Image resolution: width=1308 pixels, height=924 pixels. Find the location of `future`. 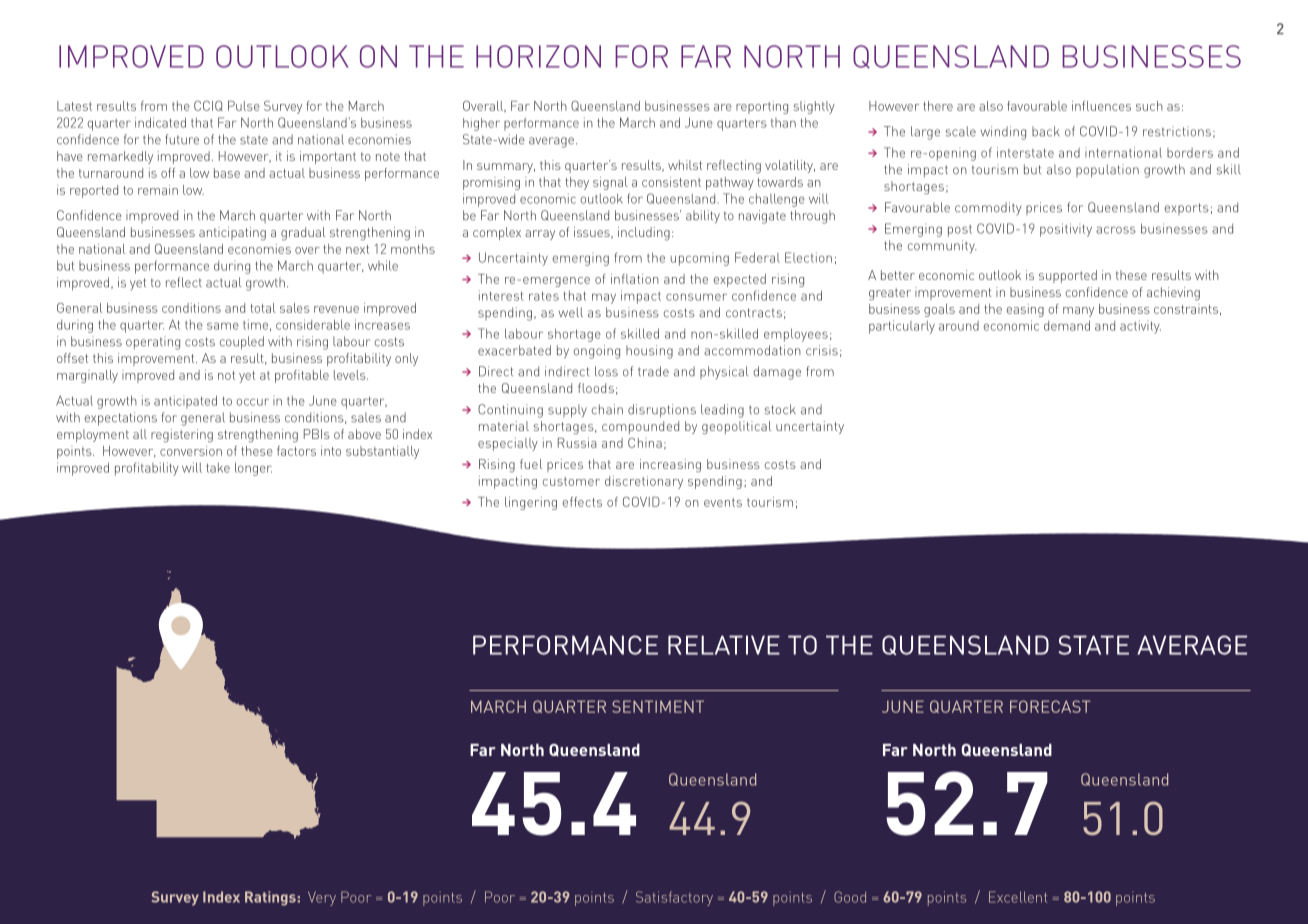

future is located at coordinates (182, 139).
